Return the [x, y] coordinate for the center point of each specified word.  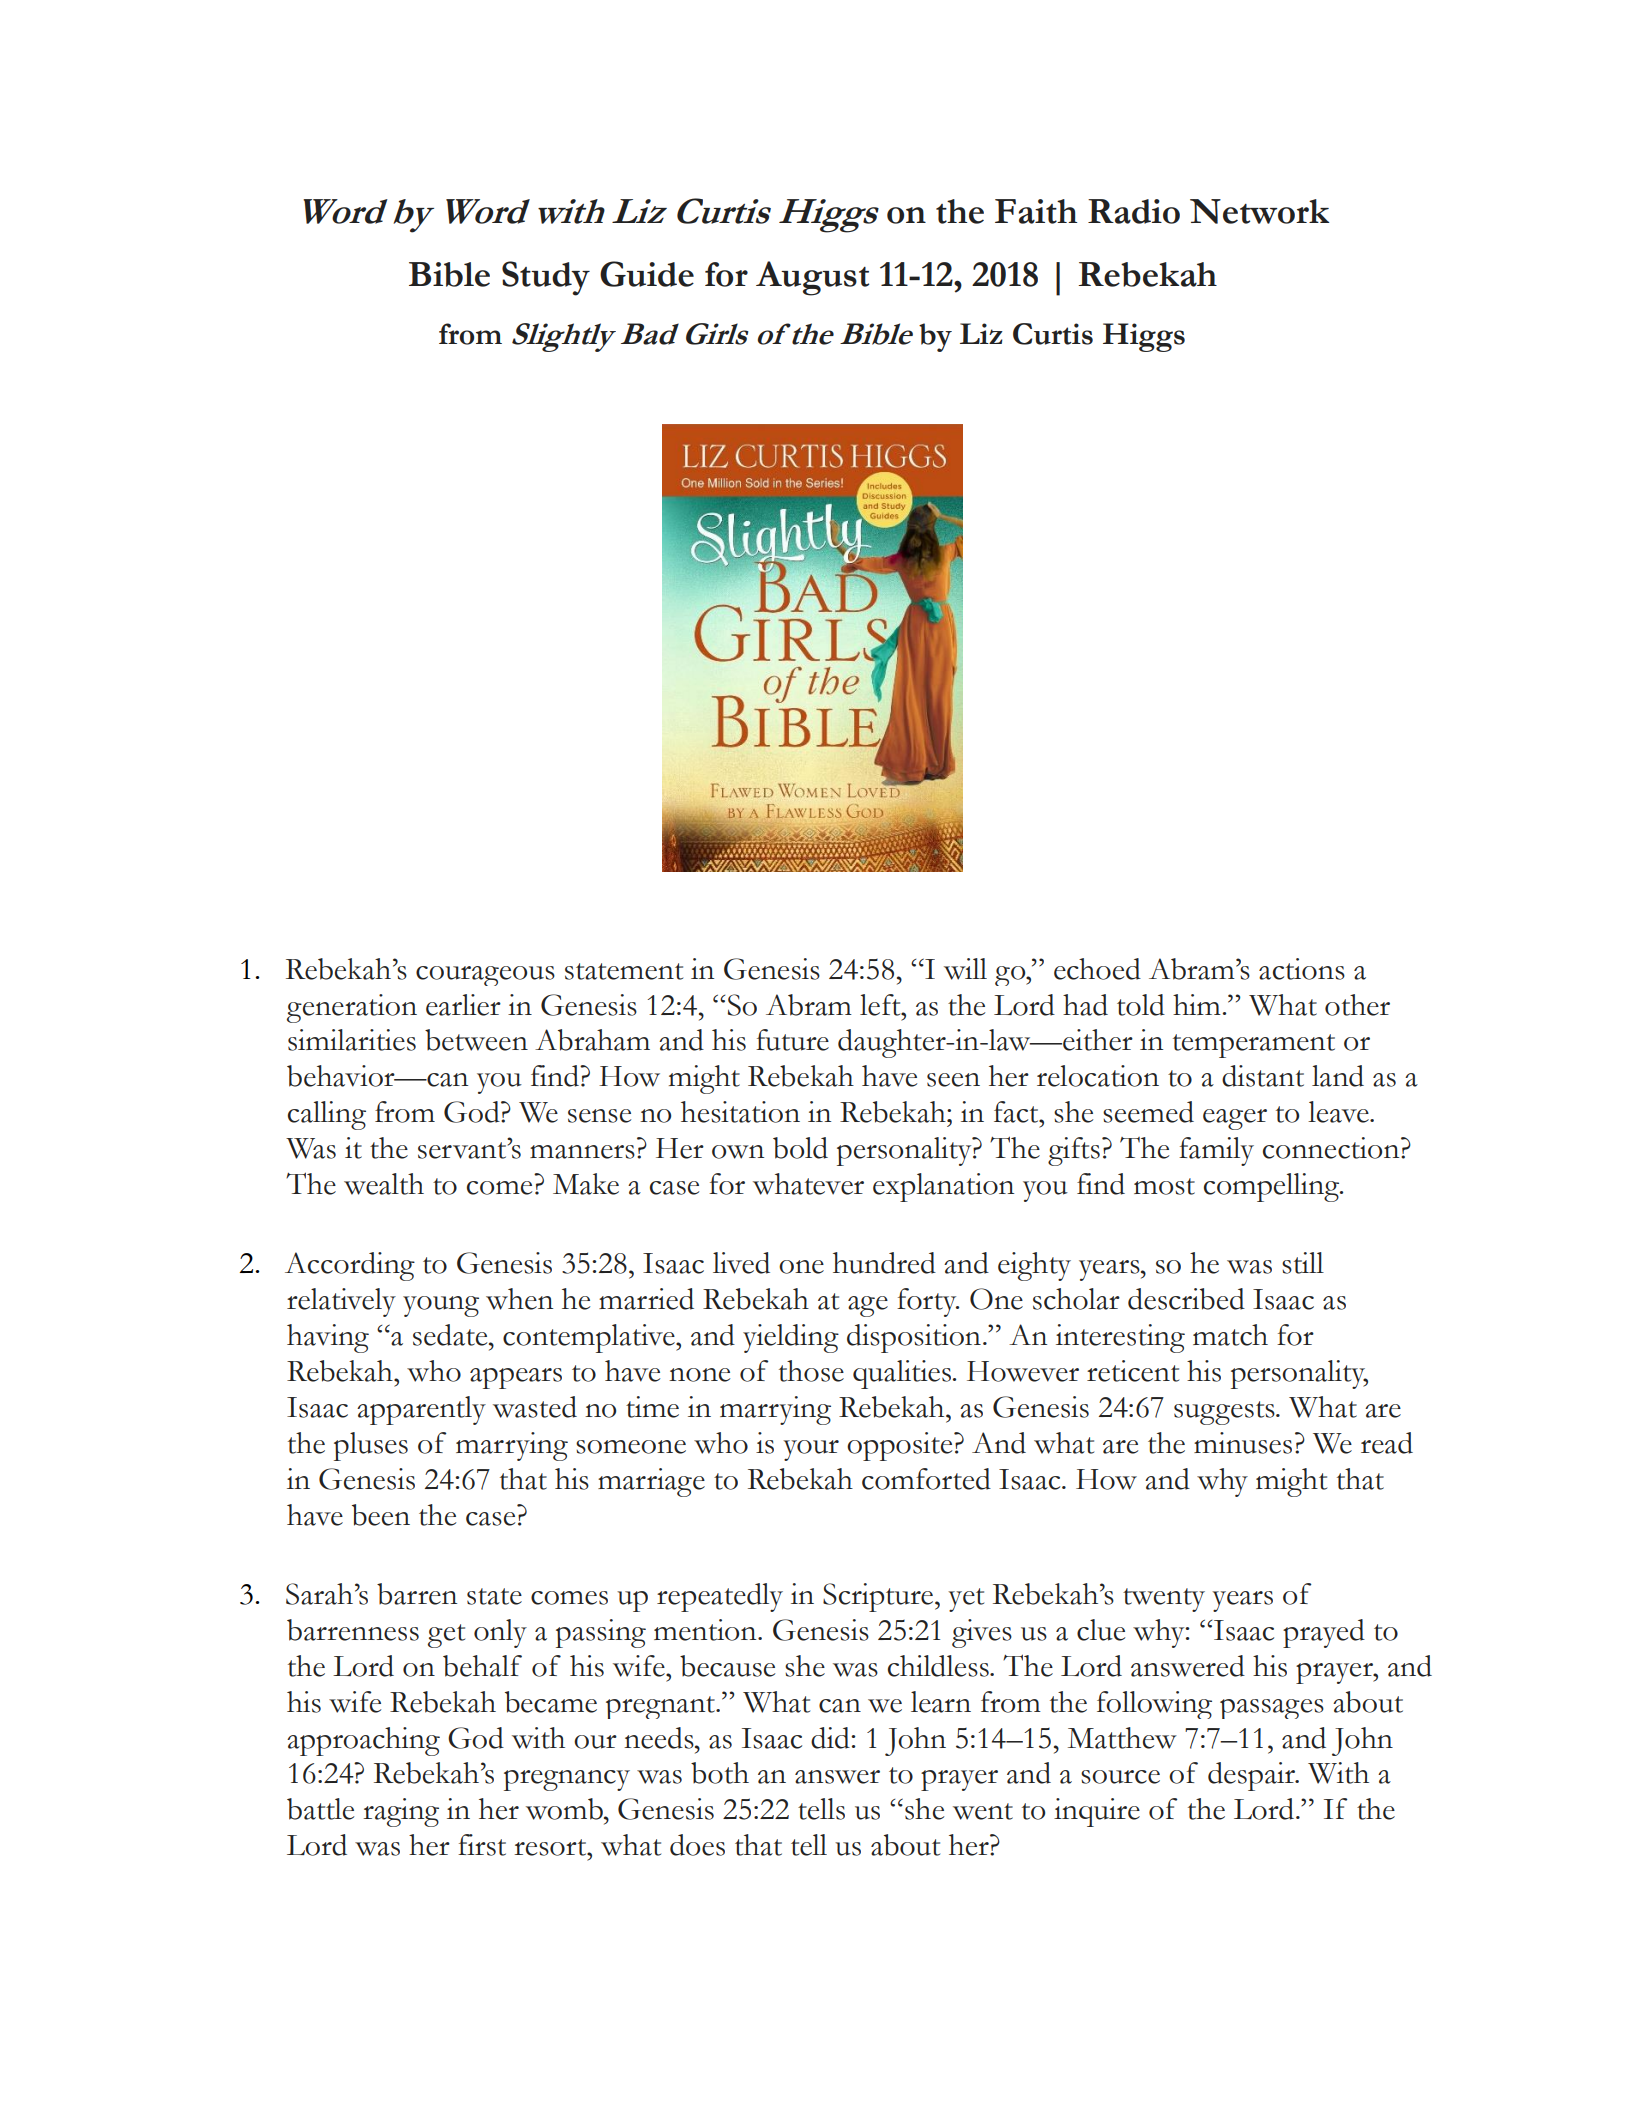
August [812, 278]
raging [401, 1812]
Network [1259, 211]
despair [1252, 1776]
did [831, 1738]
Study [546, 278]
